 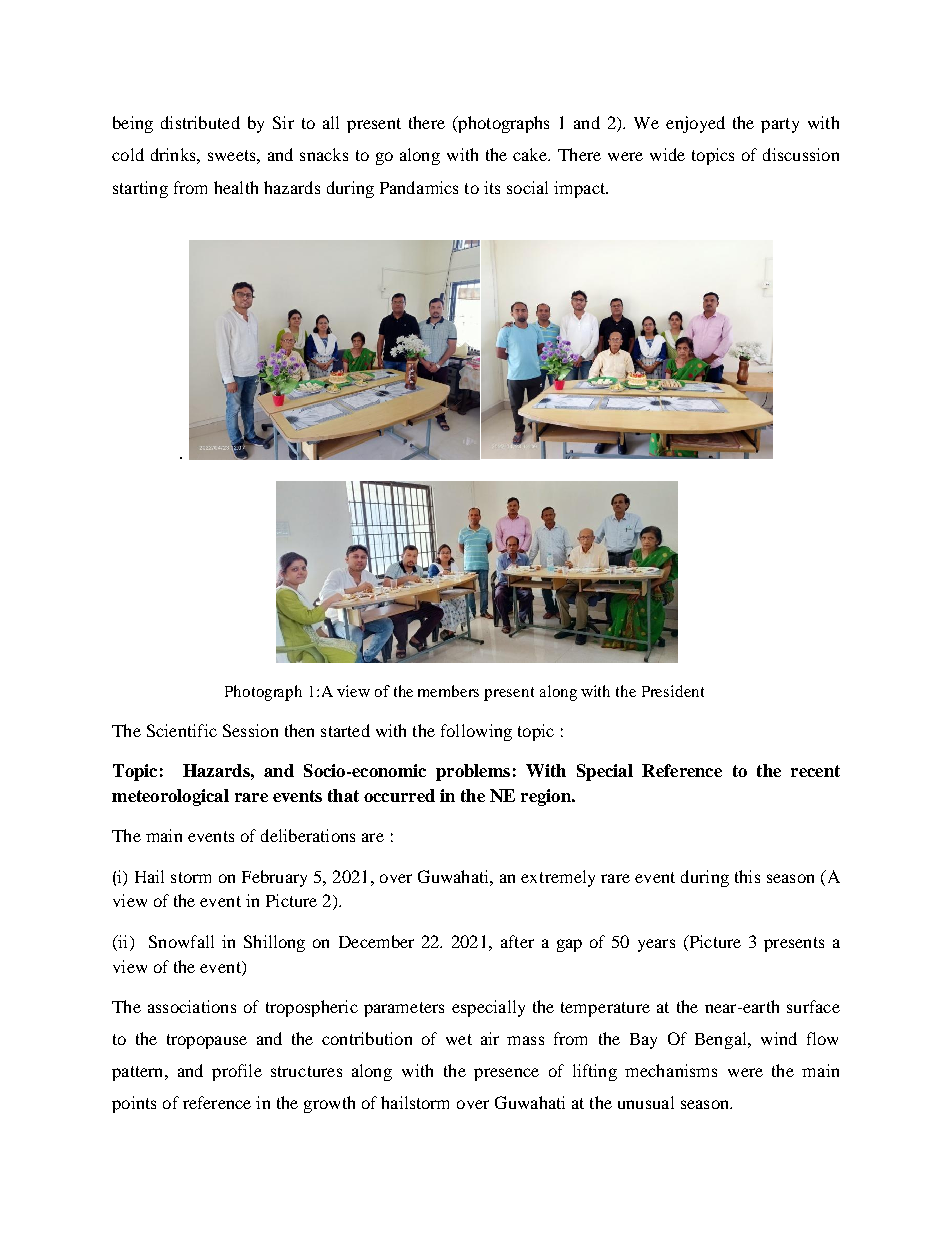 I want to click on meteorological, so click(x=170, y=797).
